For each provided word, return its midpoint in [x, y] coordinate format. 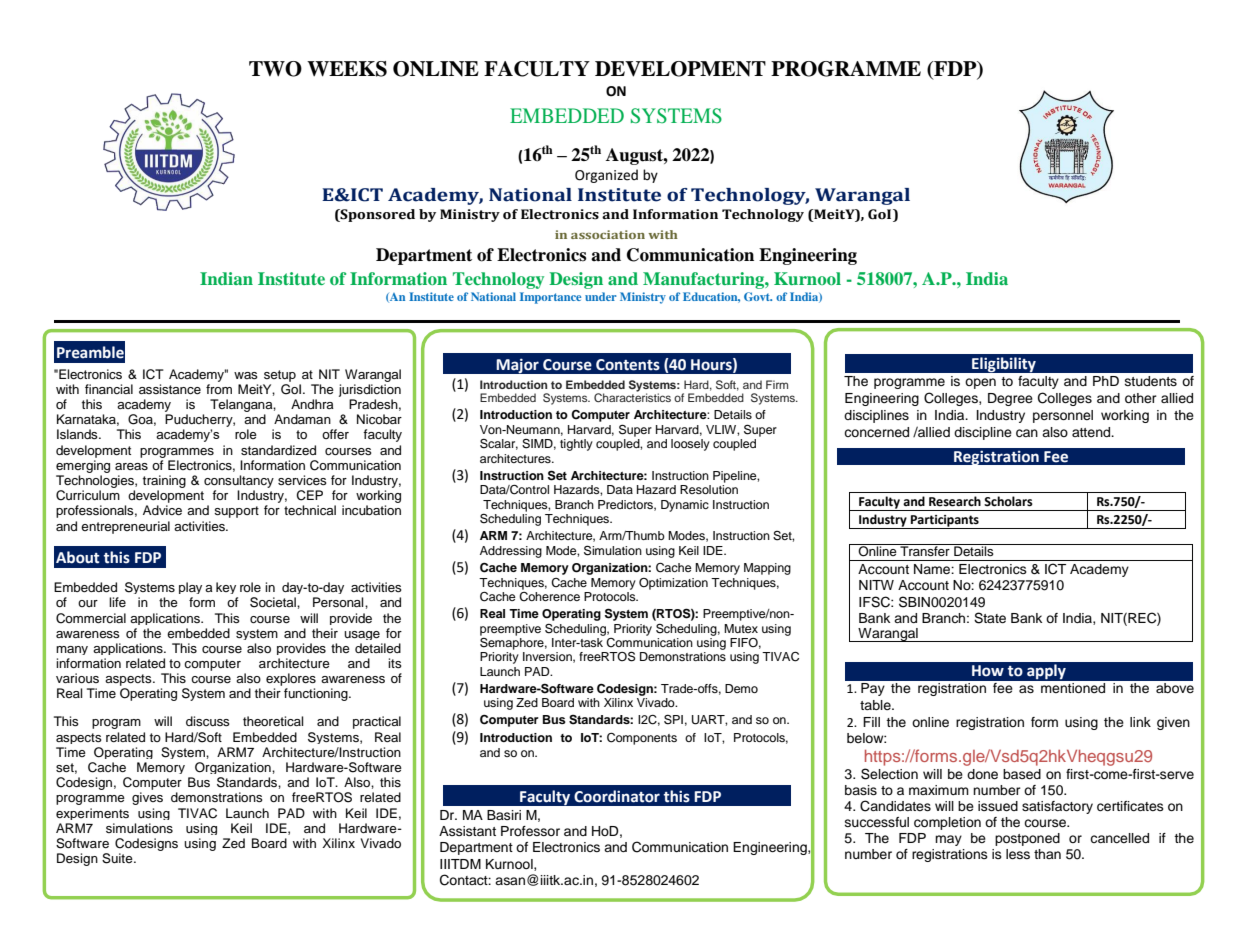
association [608, 234]
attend [1092, 432]
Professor [530, 831]
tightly [576, 445]
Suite [118, 858]
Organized [606, 176]
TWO [275, 69]
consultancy [239, 481]
